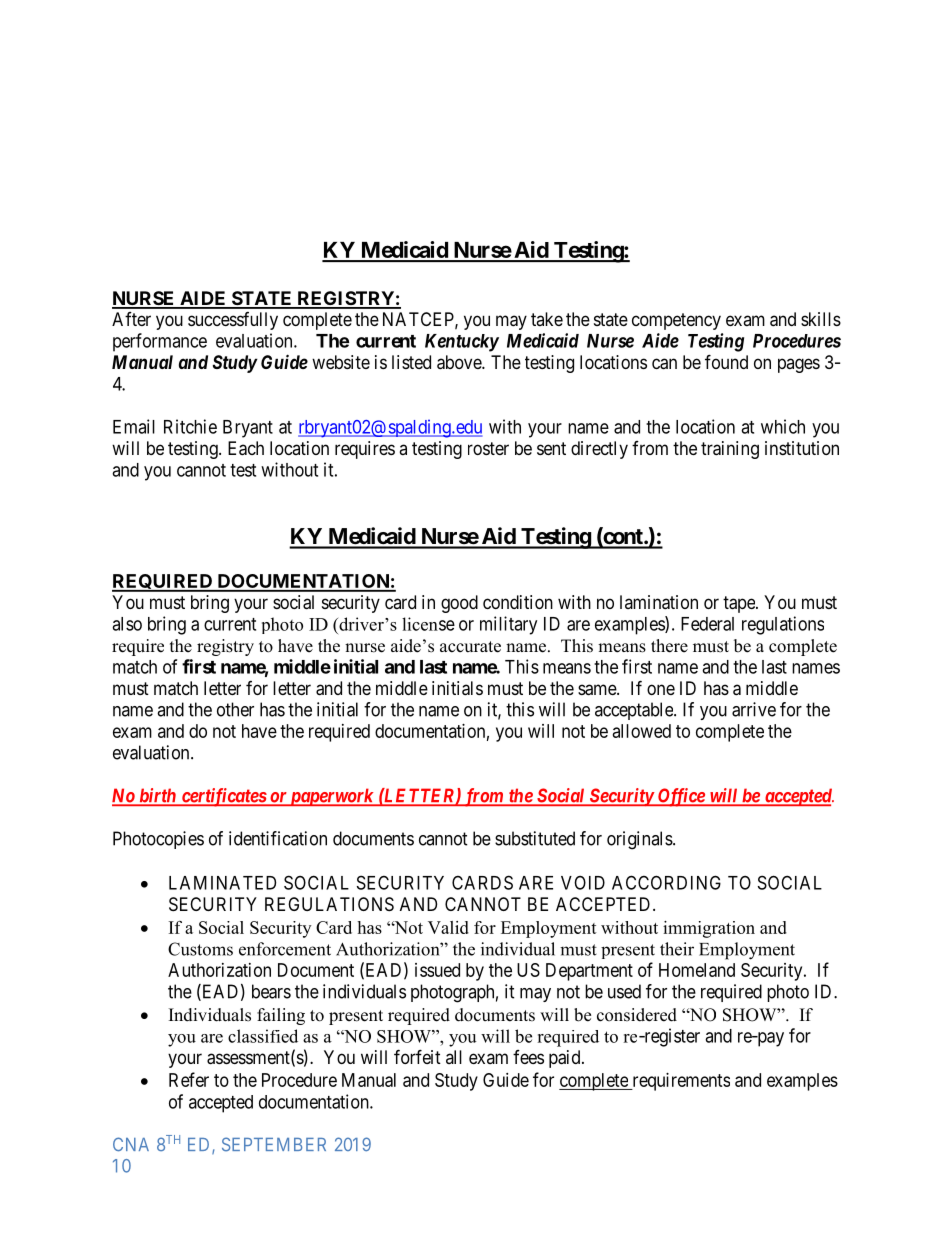 The width and height of the screenshot is (952, 1233). I want to click on found, so click(726, 361).
